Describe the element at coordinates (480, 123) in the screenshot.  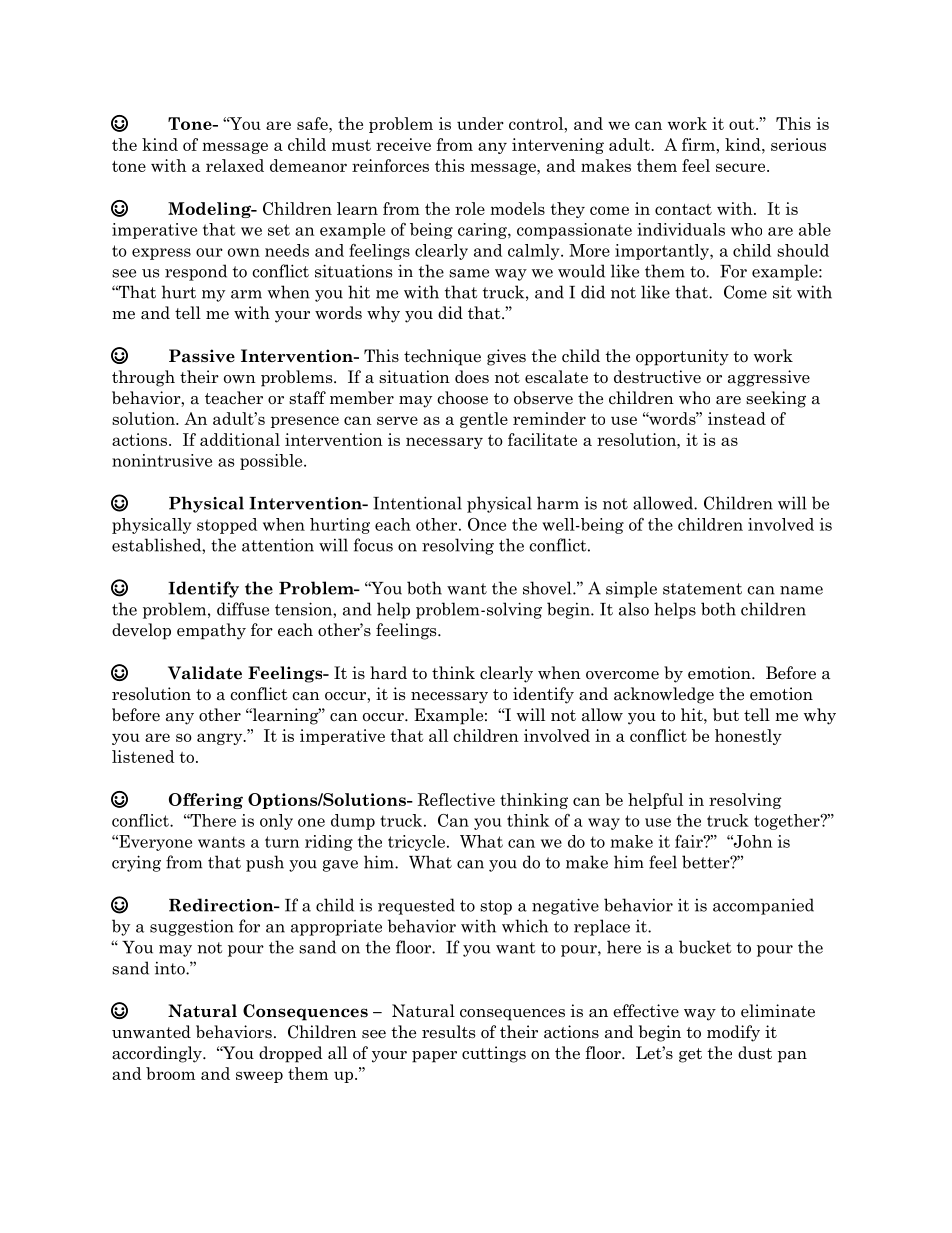
I see `under` at that location.
